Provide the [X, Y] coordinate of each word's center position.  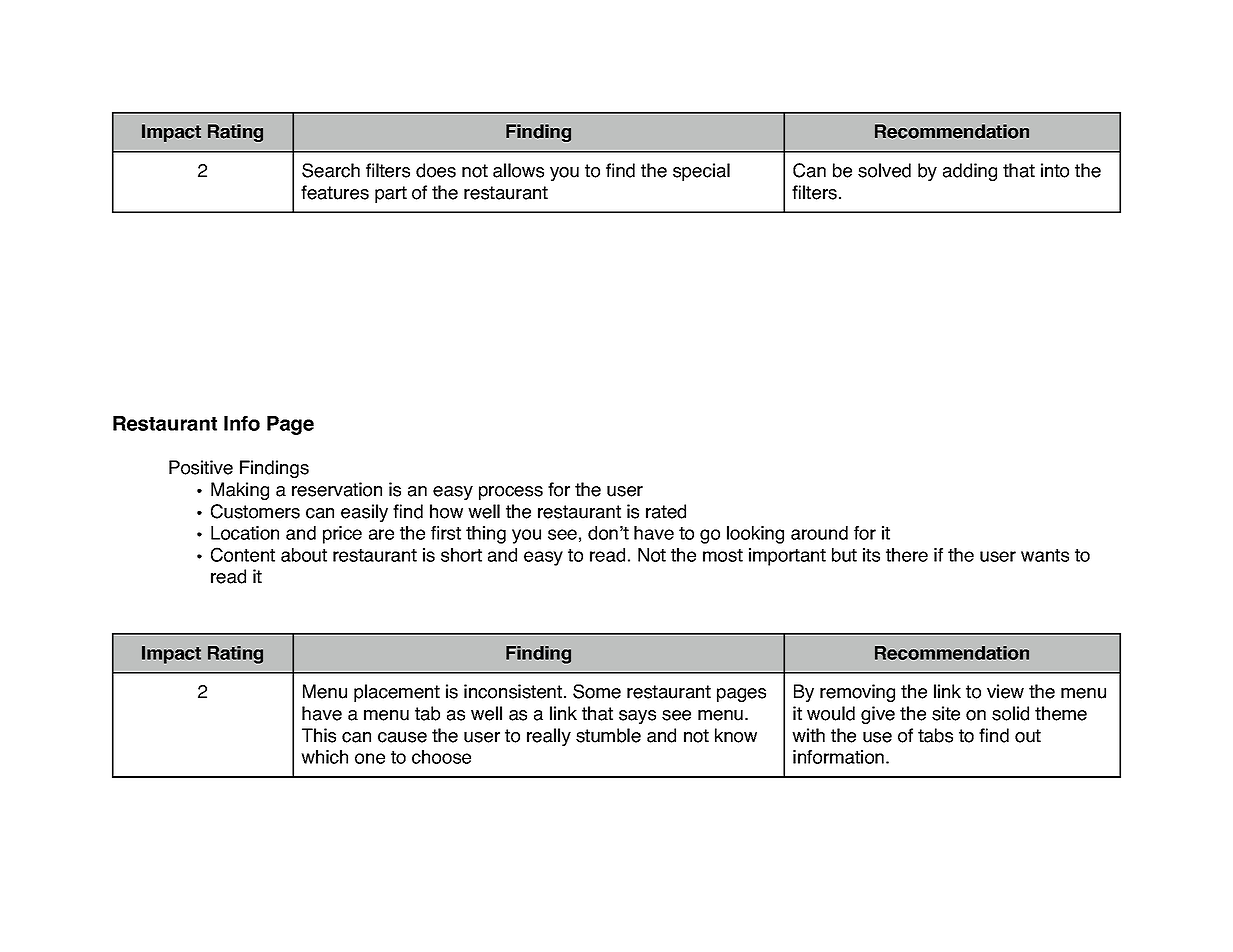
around [819, 533]
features [335, 192]
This [319, 735]
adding [970, 172]
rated [666, 511]
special [701, 172]
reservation [337, 489]
